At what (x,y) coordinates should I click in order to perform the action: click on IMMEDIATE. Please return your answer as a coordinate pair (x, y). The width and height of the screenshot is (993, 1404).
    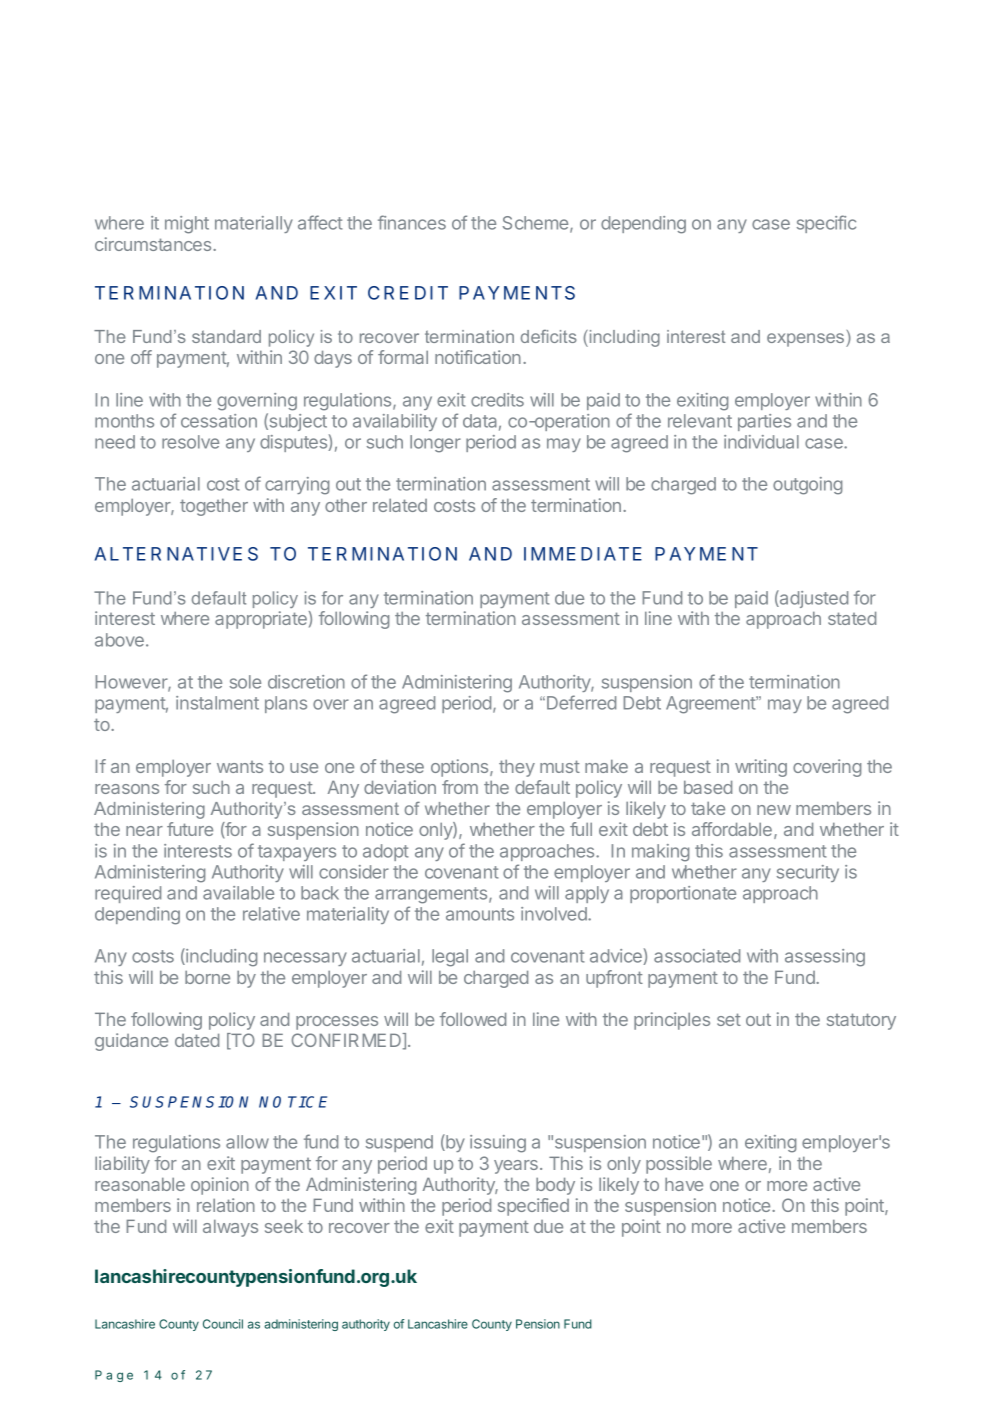
    Looking at the image, I should click on (583, 554).
